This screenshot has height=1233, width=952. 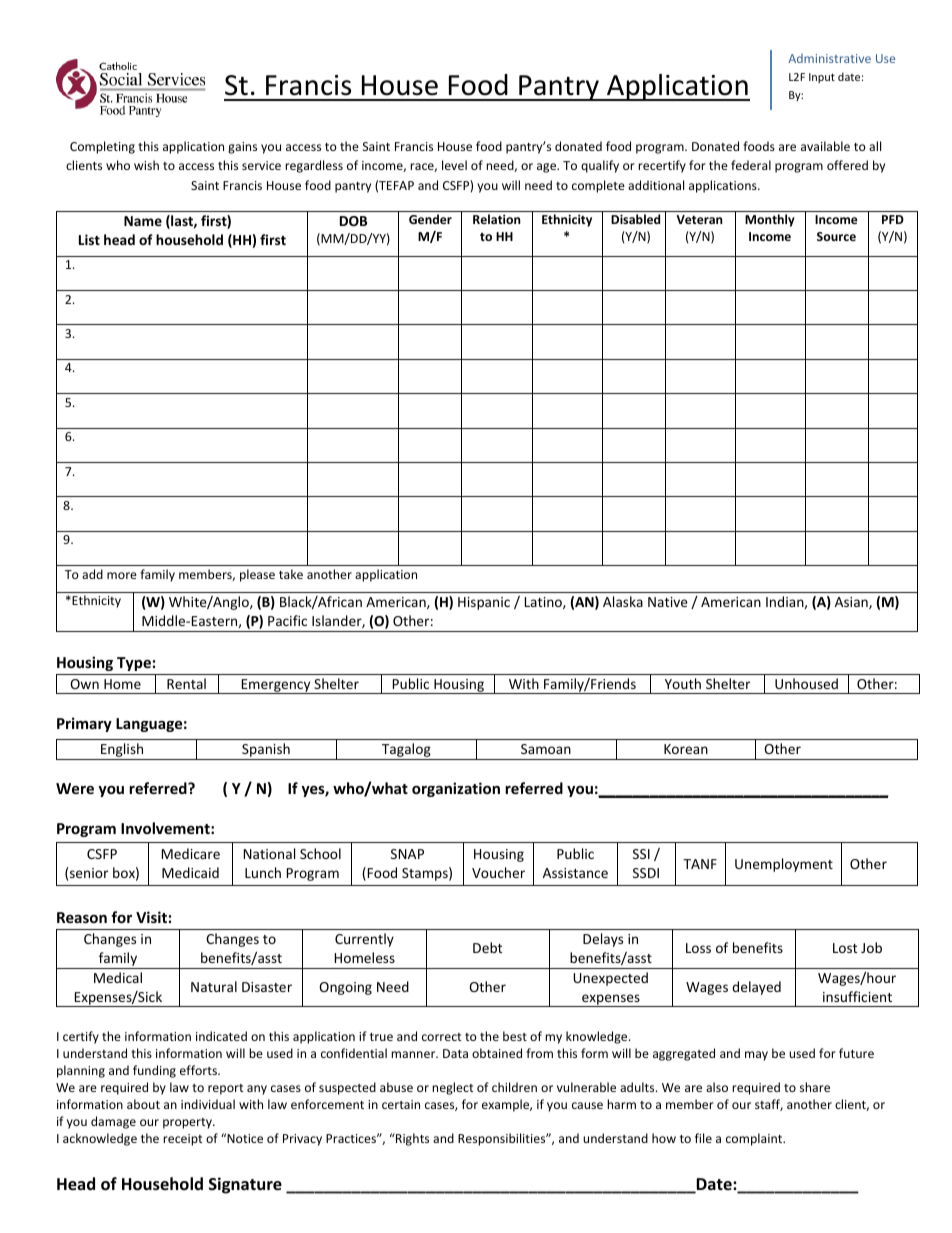 What do you see at coordinates (183, 1140) in the screenshot?
I see `receipt` at bounding box center [183, 1140].
